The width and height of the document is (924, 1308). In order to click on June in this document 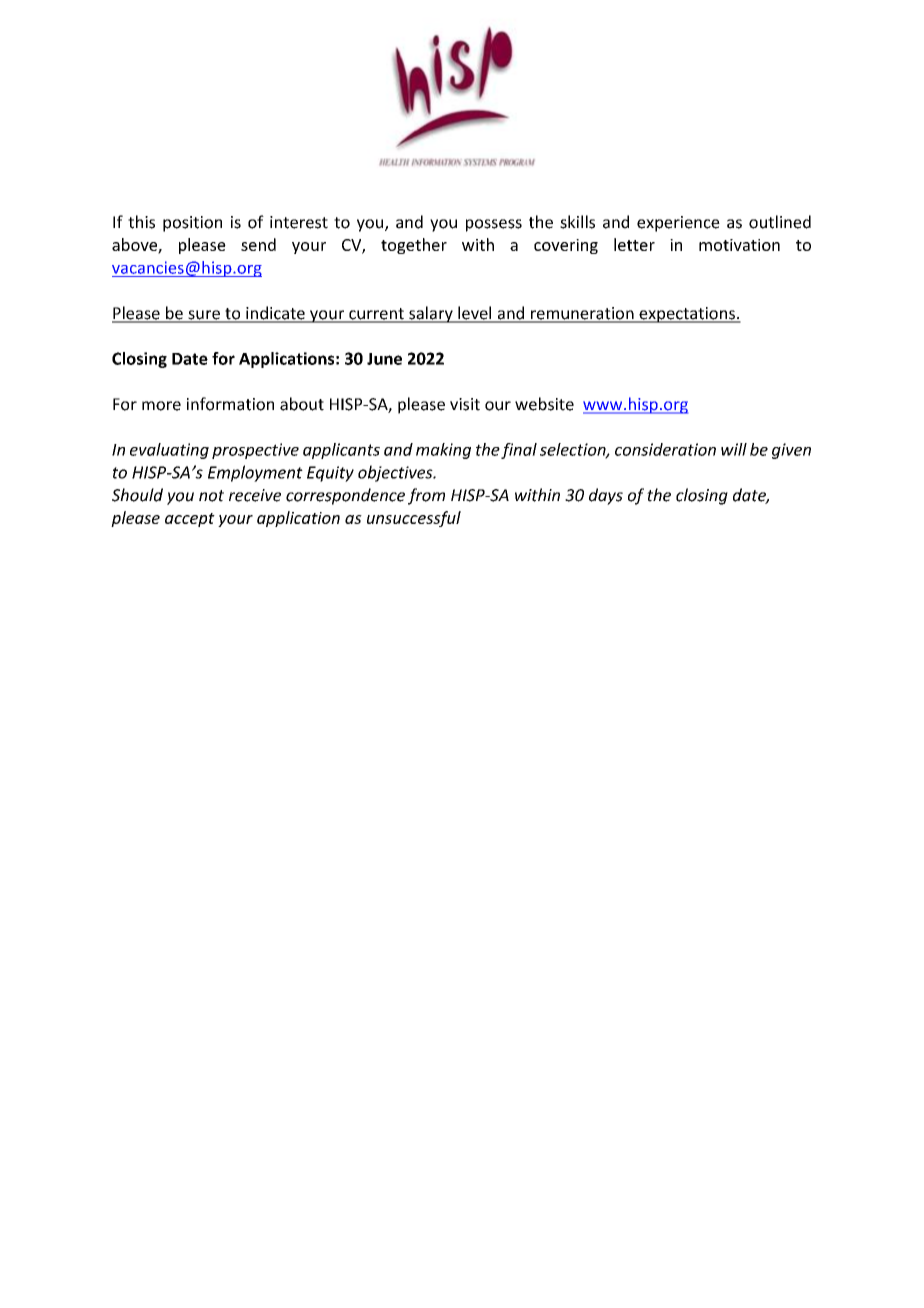, I will do `click(384, 359)`.
